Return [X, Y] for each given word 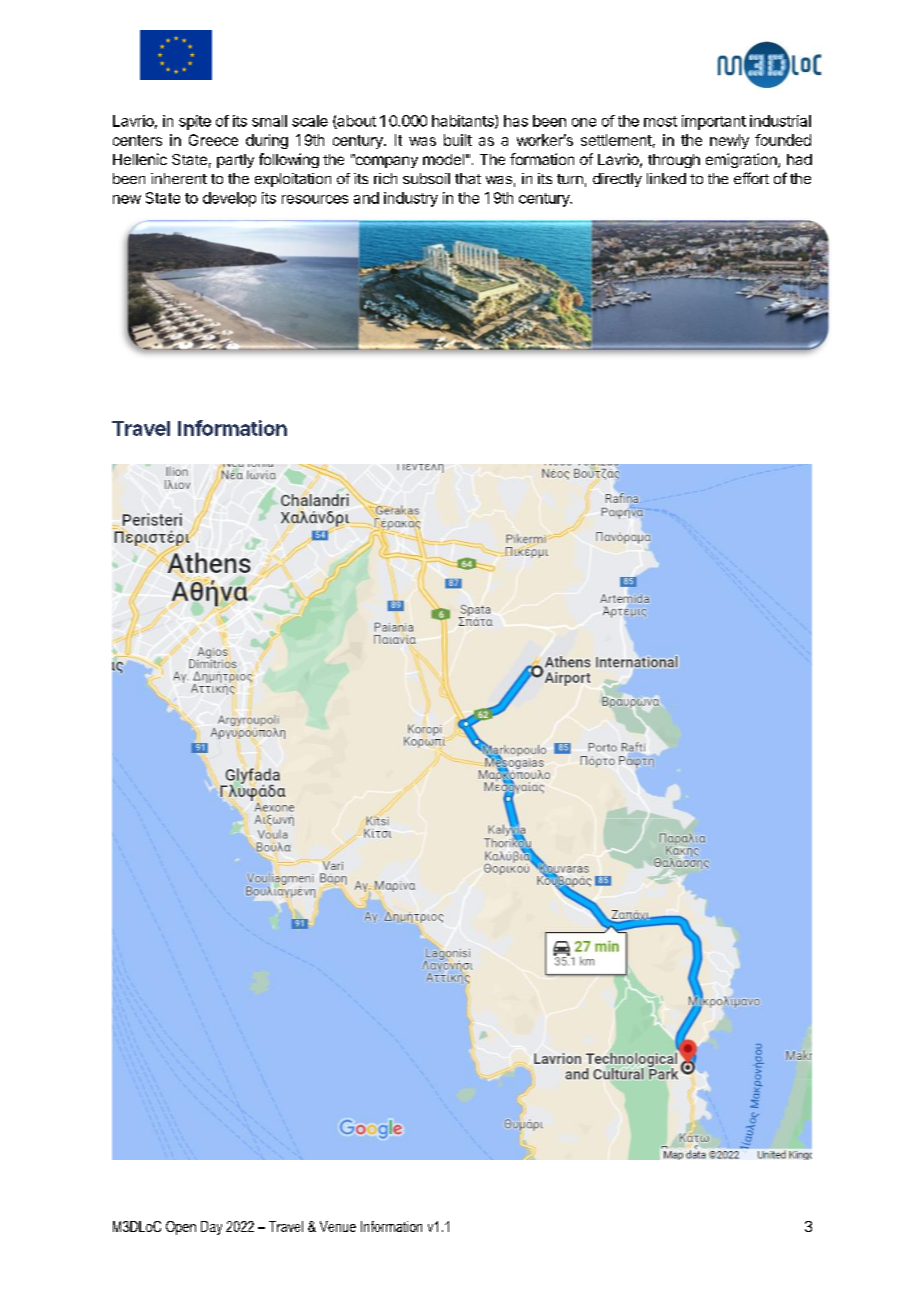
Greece [213, 140]
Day [211, 1228]
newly [729, 141]
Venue [338, 1226]
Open [181, 1228]
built [458, 140]
